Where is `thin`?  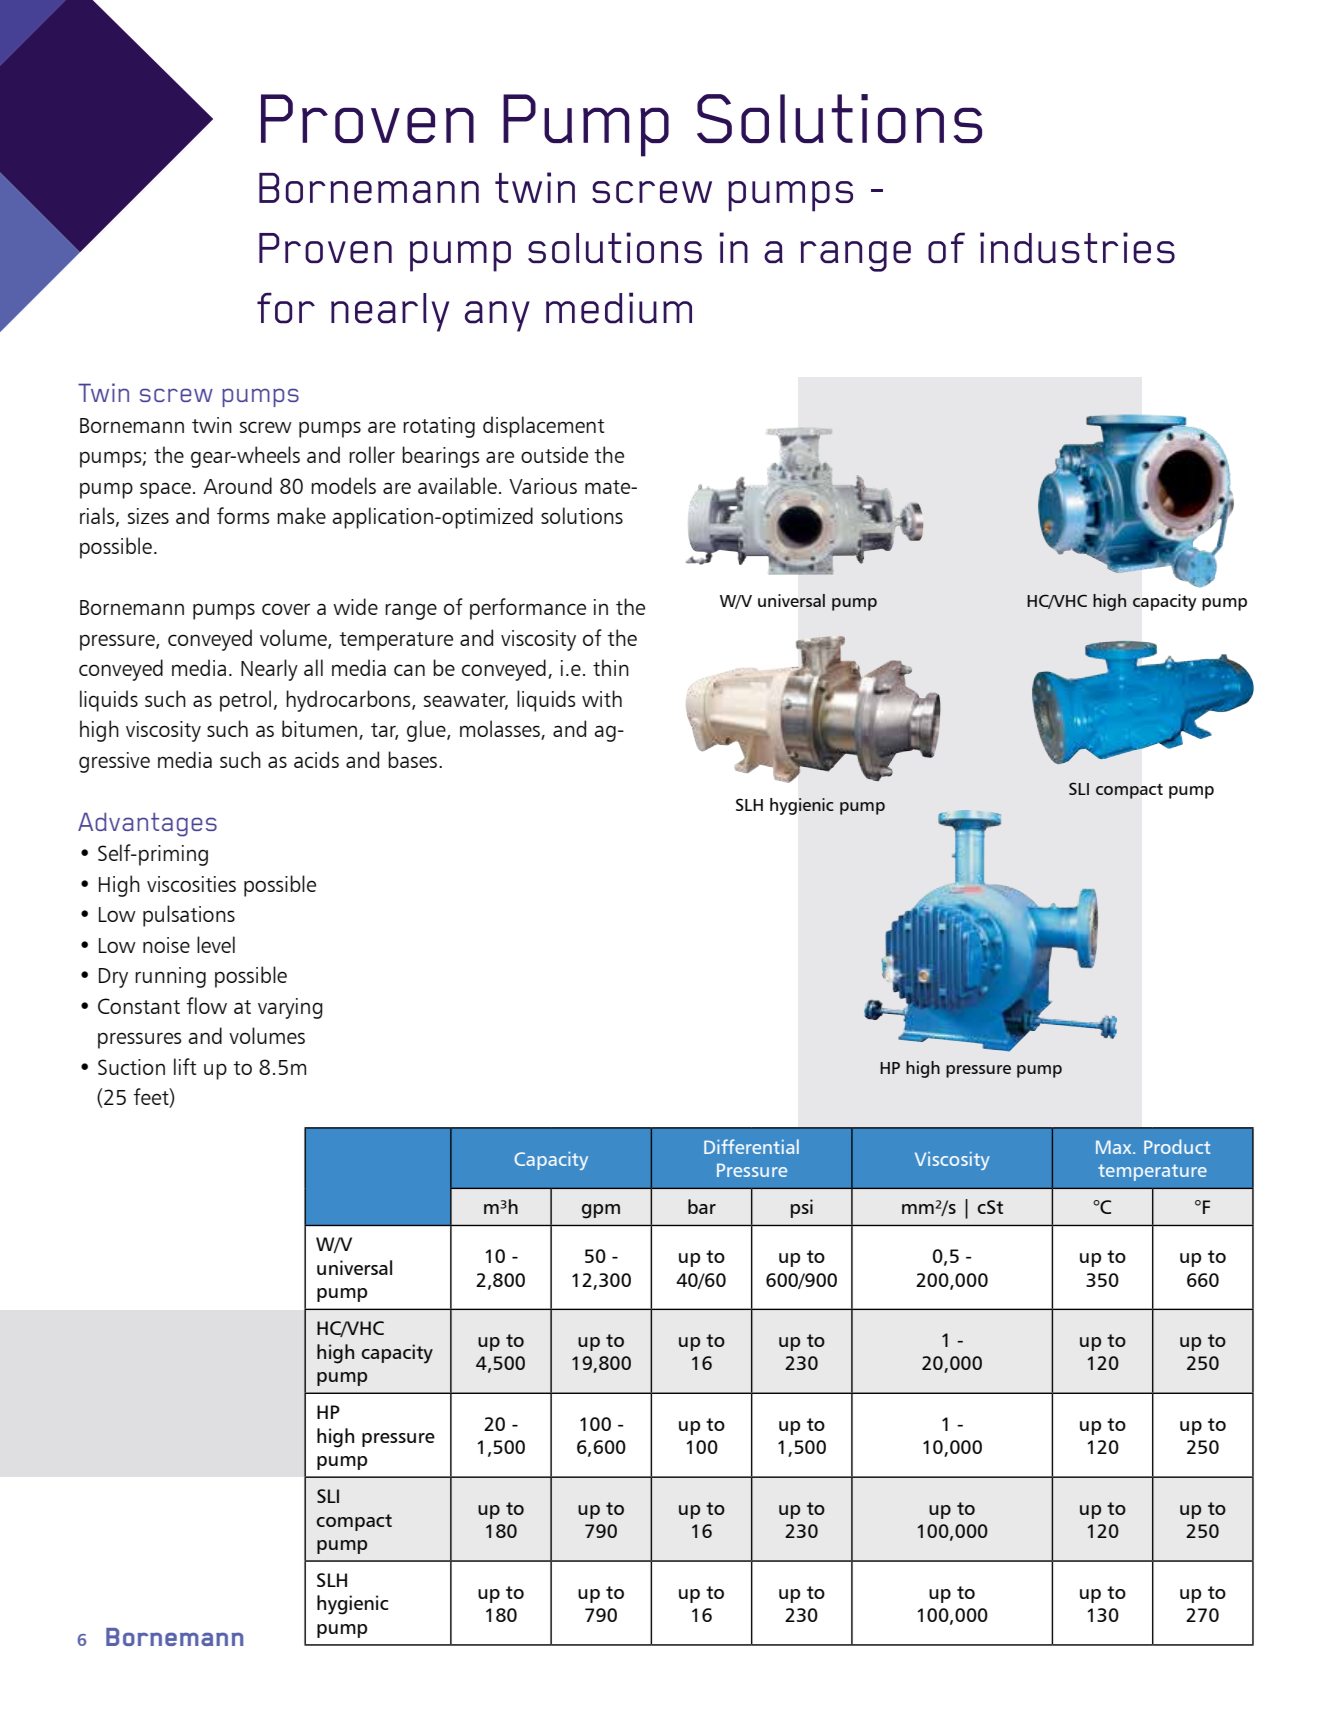
thin is located at coordinates (611, 667).
